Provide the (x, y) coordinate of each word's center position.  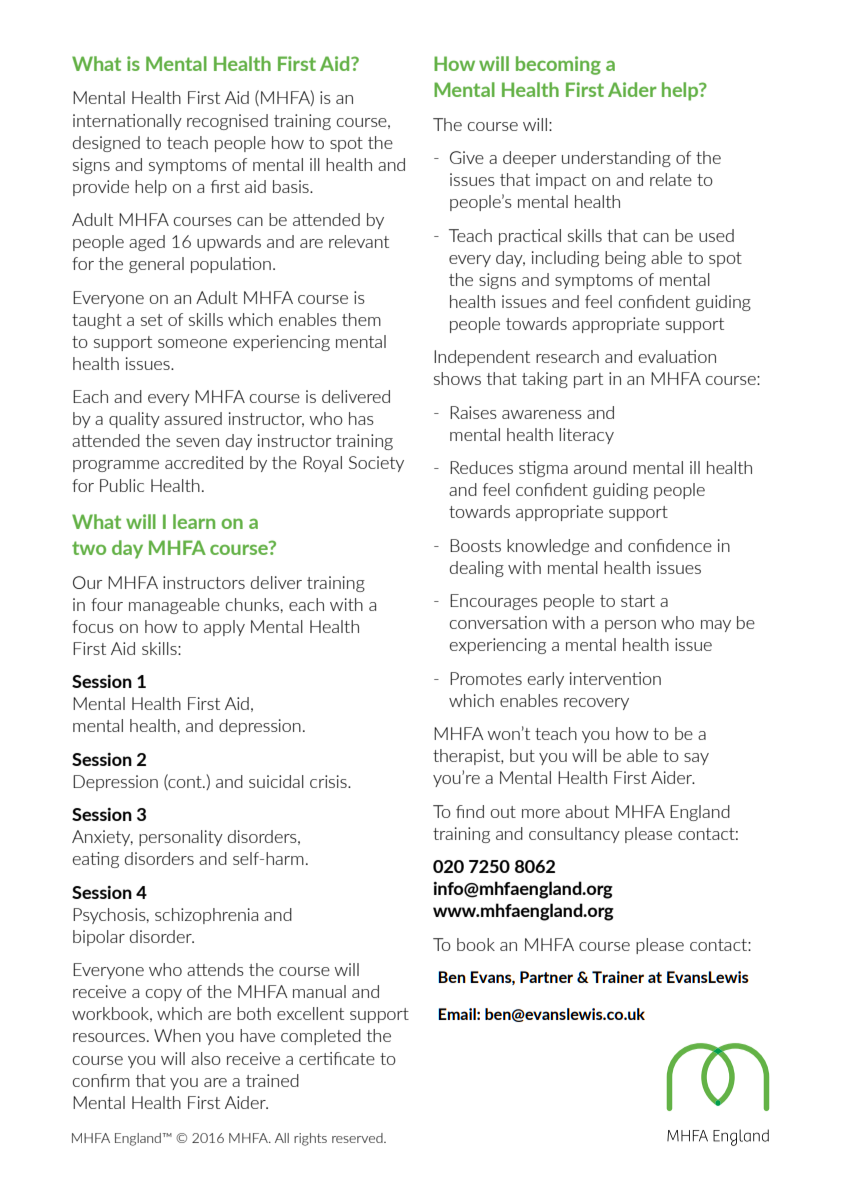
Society (376, 464)
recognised (227, 122)
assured (193, 418)
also (206, 1058)
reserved (358, 1138)
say (696, 759)
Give (467, 157)
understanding (616, 159)
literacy (586, 436)
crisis (329, 781)
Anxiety (102, 838)
